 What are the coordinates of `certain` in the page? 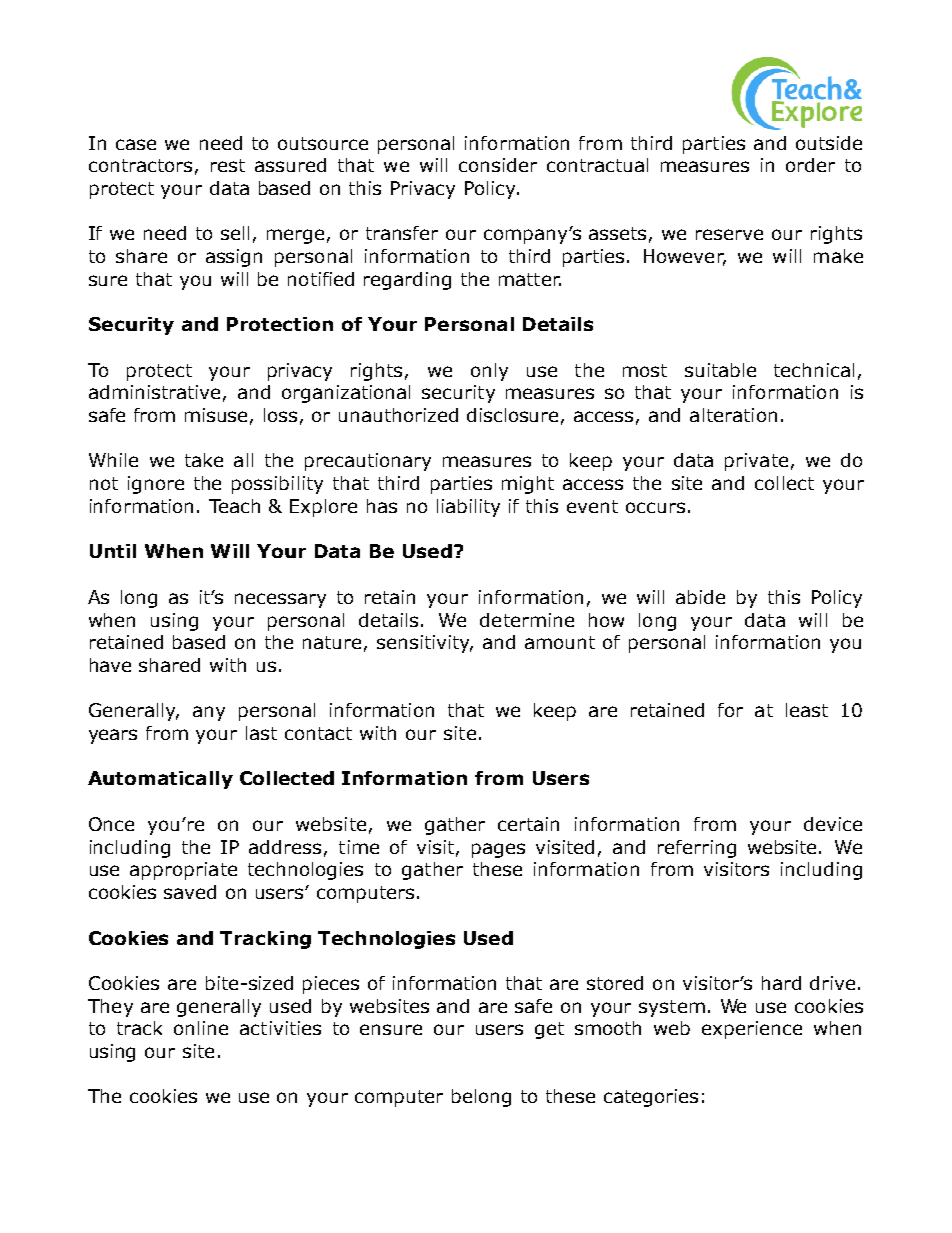 It's located at (528, 824).
